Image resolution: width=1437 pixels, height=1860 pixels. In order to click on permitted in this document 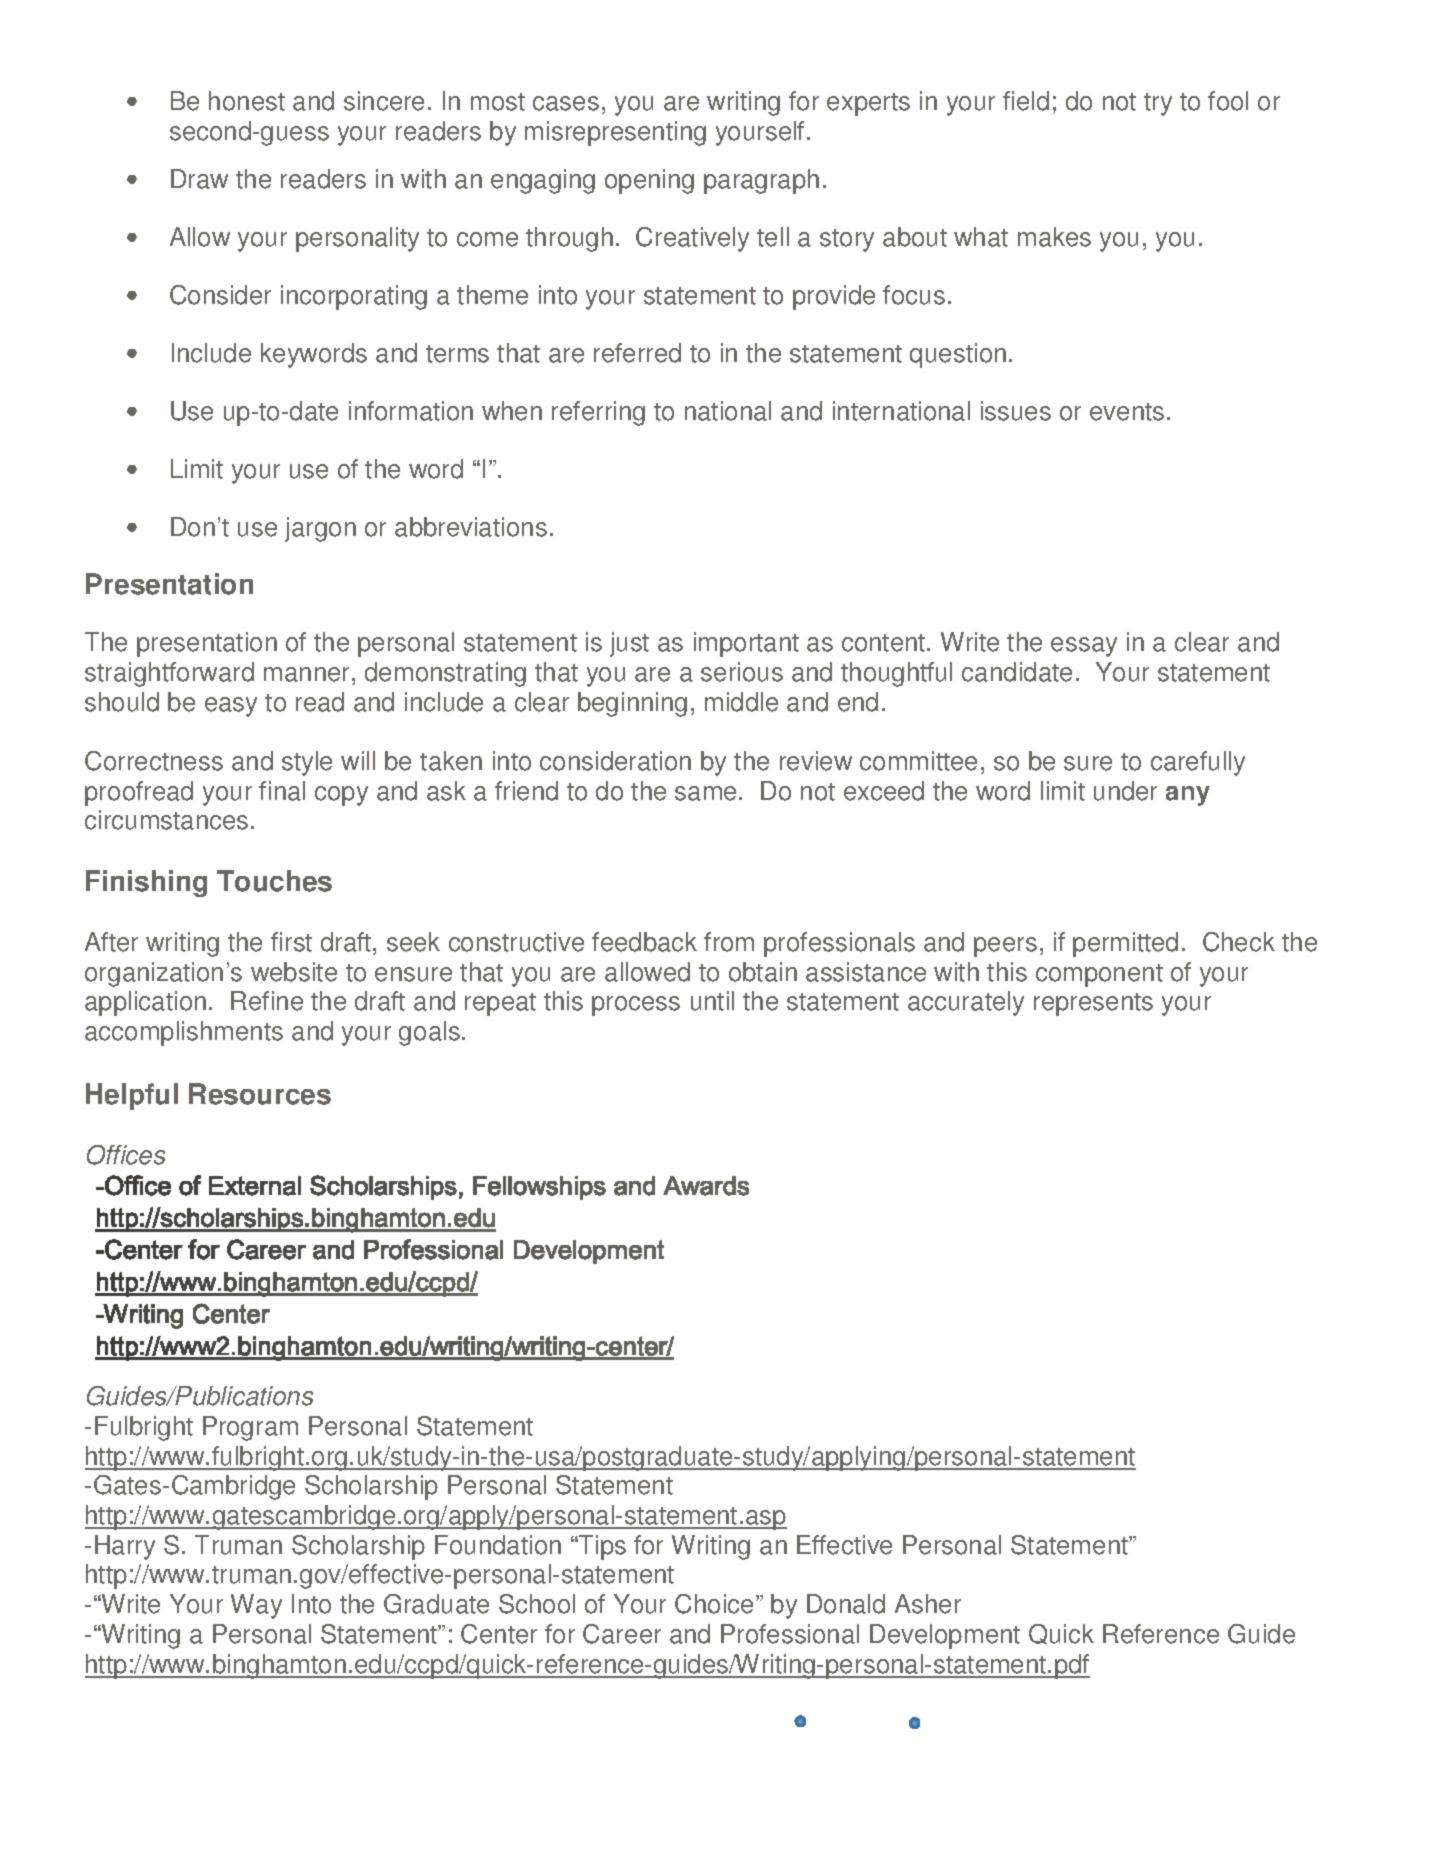, I will do `click(1125, 944)`.
